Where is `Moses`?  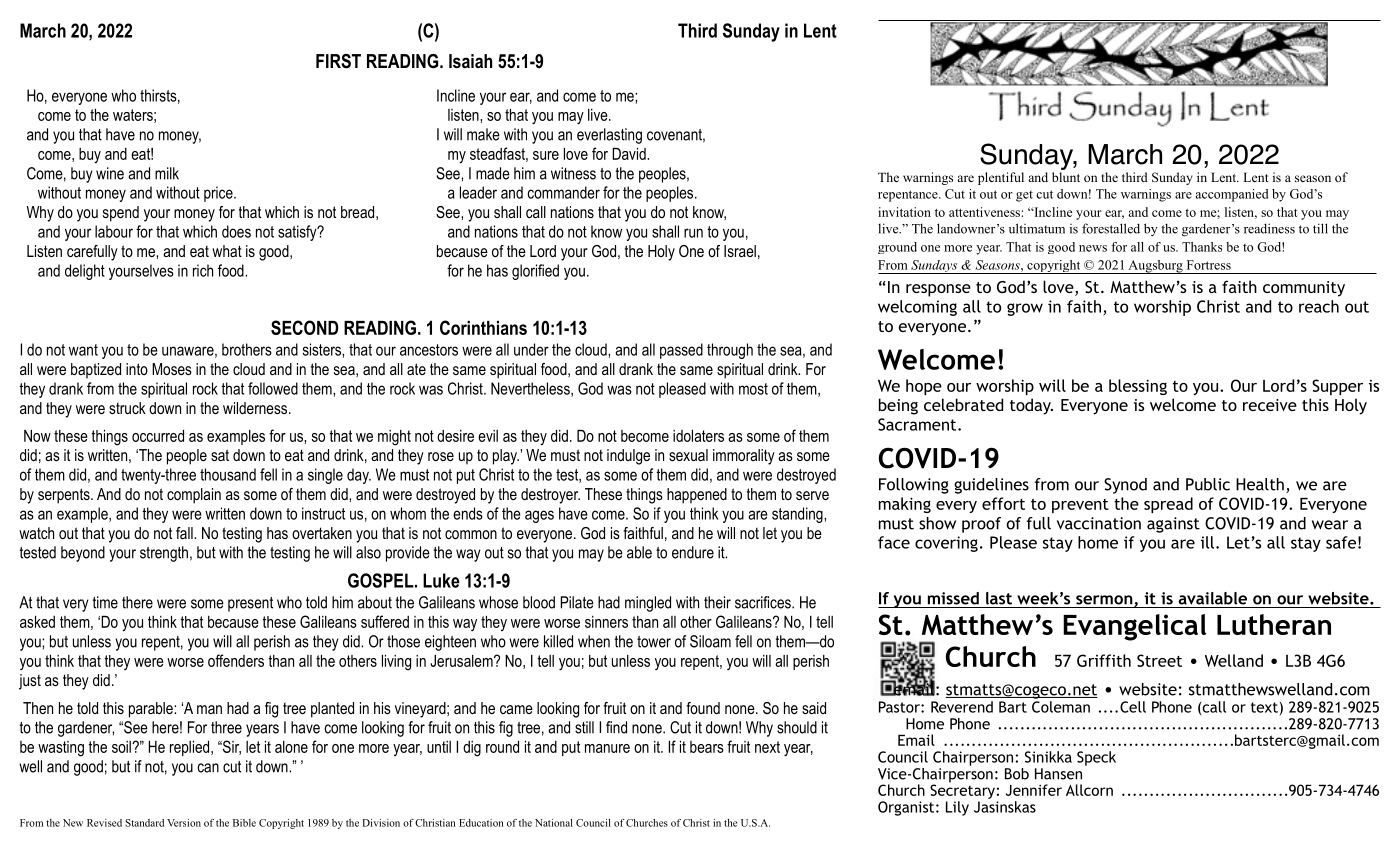 Moses is located at coordinates (172, 369).
